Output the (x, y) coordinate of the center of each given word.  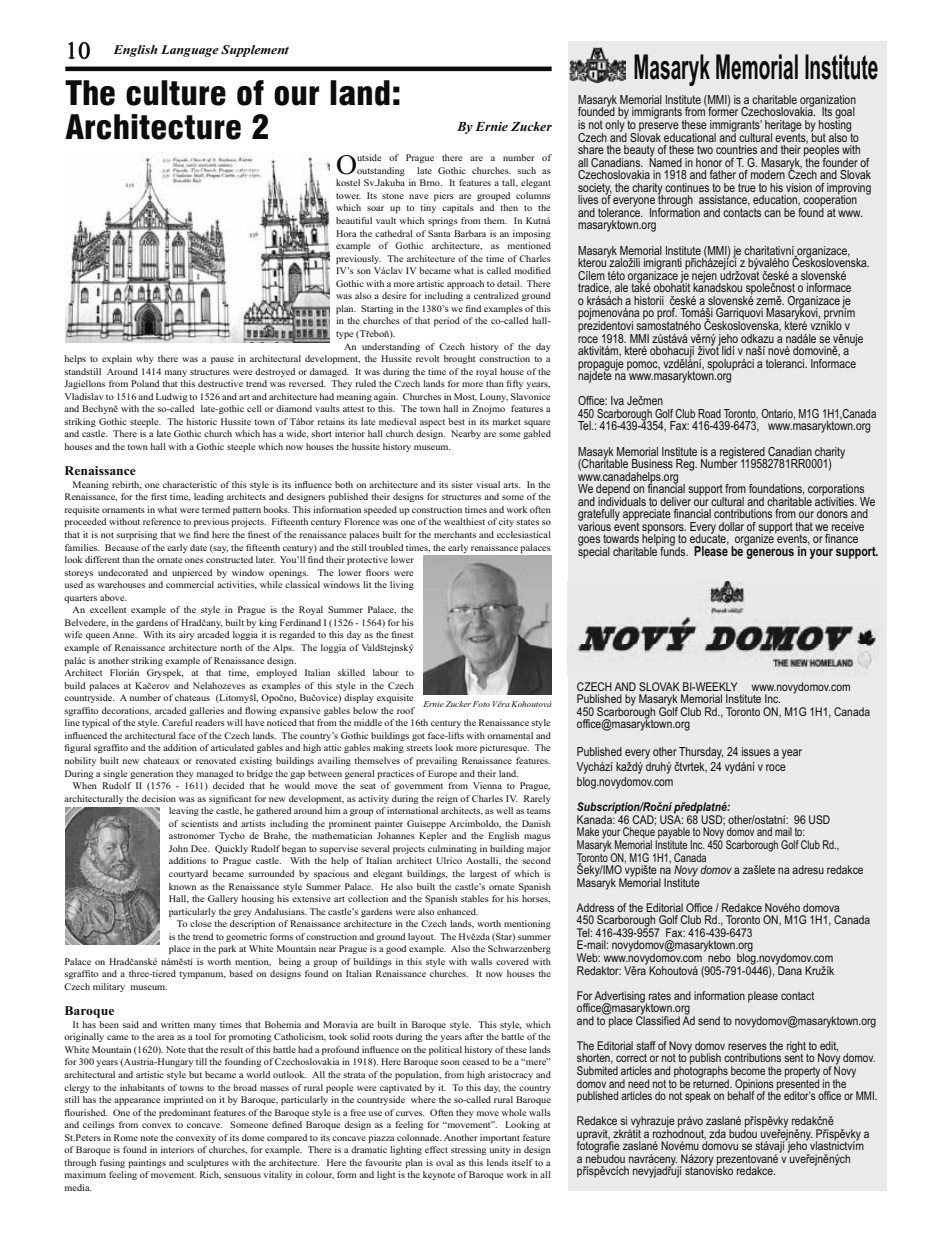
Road (709, 413)
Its (827, 111)
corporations (837, 491)
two (705, 149)
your (612, 835)
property (802, 1073)
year (792, 754)
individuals (622, 500)
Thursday (701, 753)
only (615, 126)
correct (631, 1058)
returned (712, 1082)
